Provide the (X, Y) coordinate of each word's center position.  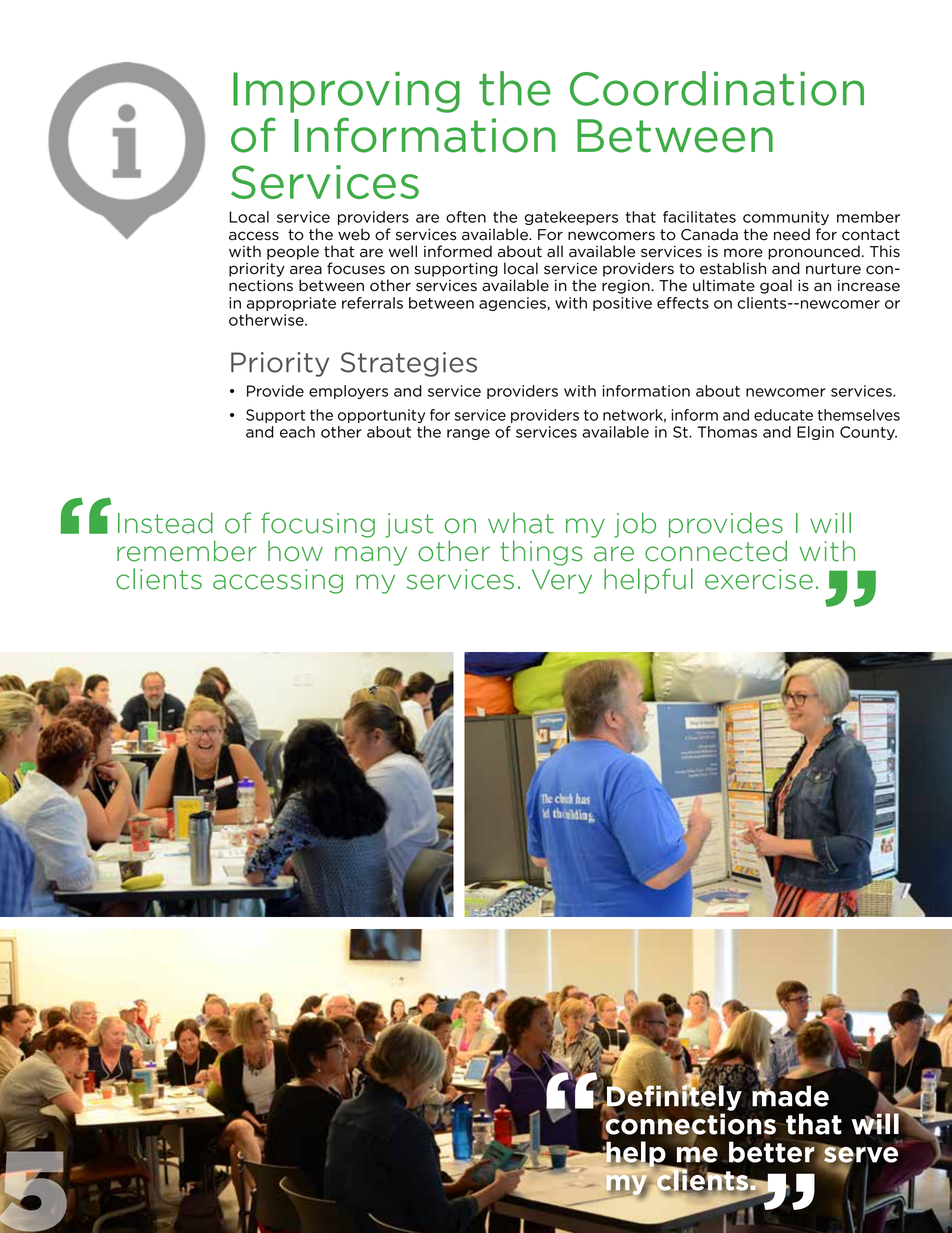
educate (783, 415)
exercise (759, 579)
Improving (346, 92)
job (635, 525)
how (295, 551)
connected (716, 551)
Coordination (717, 88)
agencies (512, 304)
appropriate (291, 304)
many (371, 556)
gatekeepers (571, 218)
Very (562, 581)
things (541, 553)
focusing (318, 525)
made (790, 1095)
